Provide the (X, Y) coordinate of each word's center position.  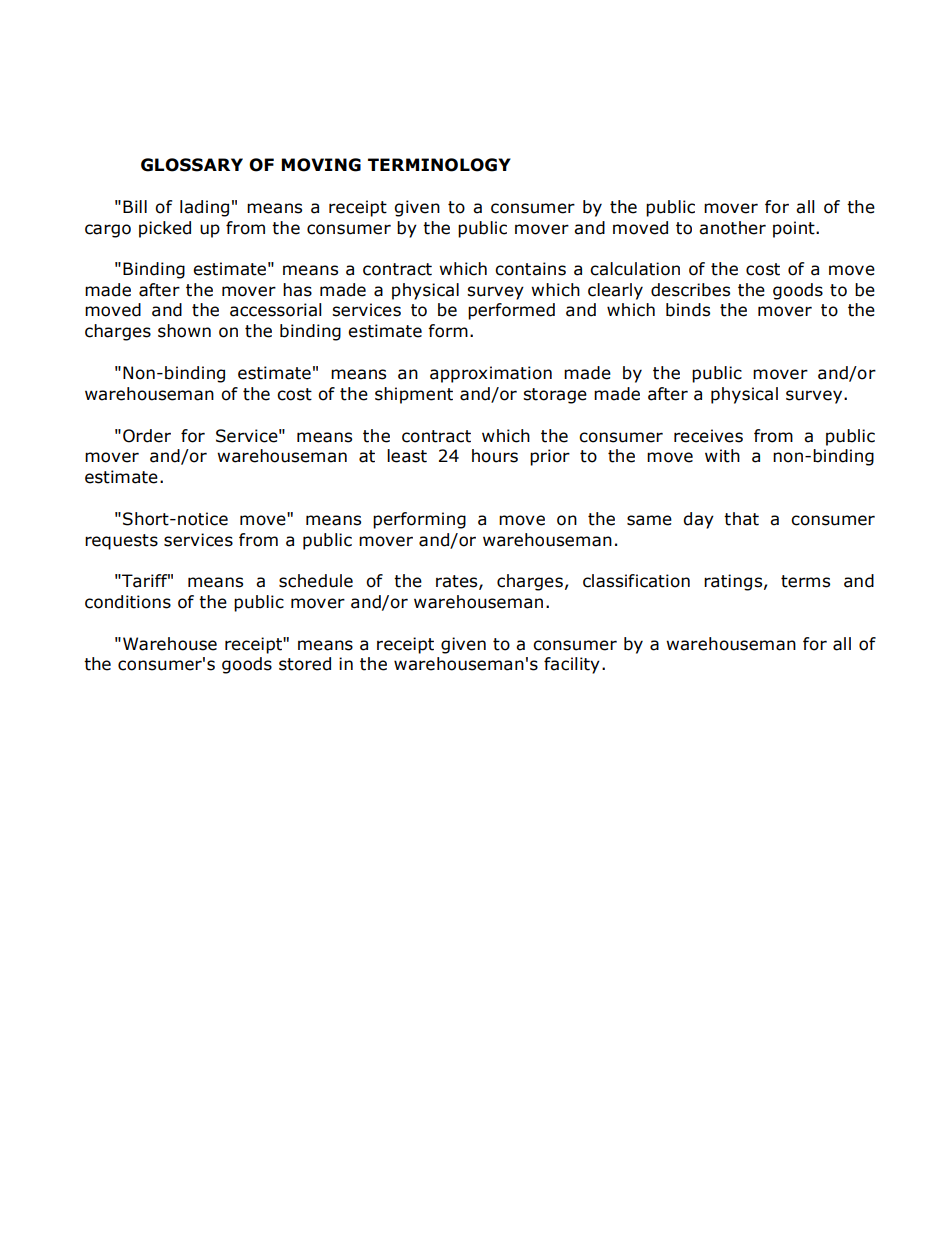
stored (305, 664)
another (732, 228)
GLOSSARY (192, 165)
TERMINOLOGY (439, 165)
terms (805, 581)
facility (572, 665)
